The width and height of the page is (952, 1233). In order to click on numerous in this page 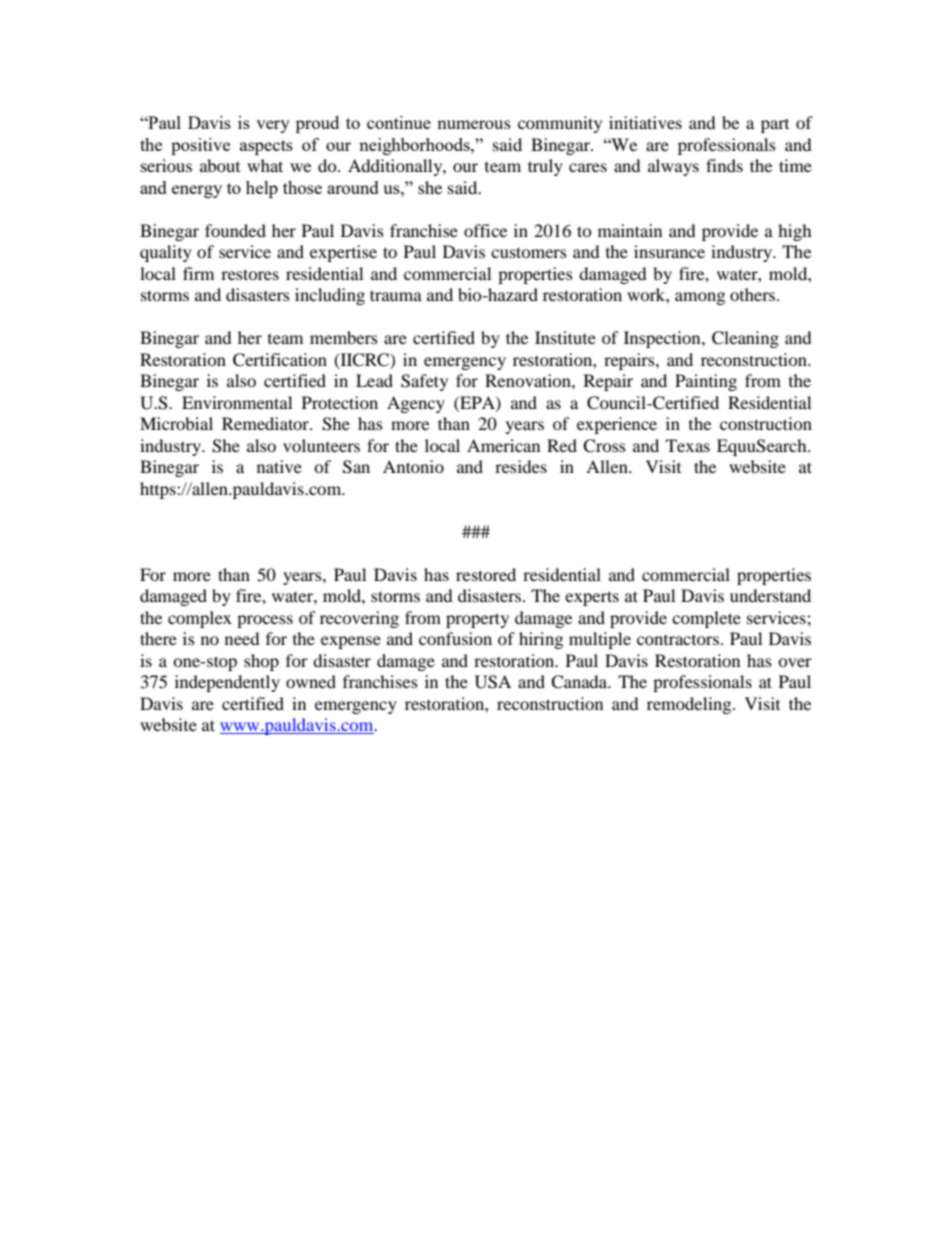, I will do `click(474, 124)`.
